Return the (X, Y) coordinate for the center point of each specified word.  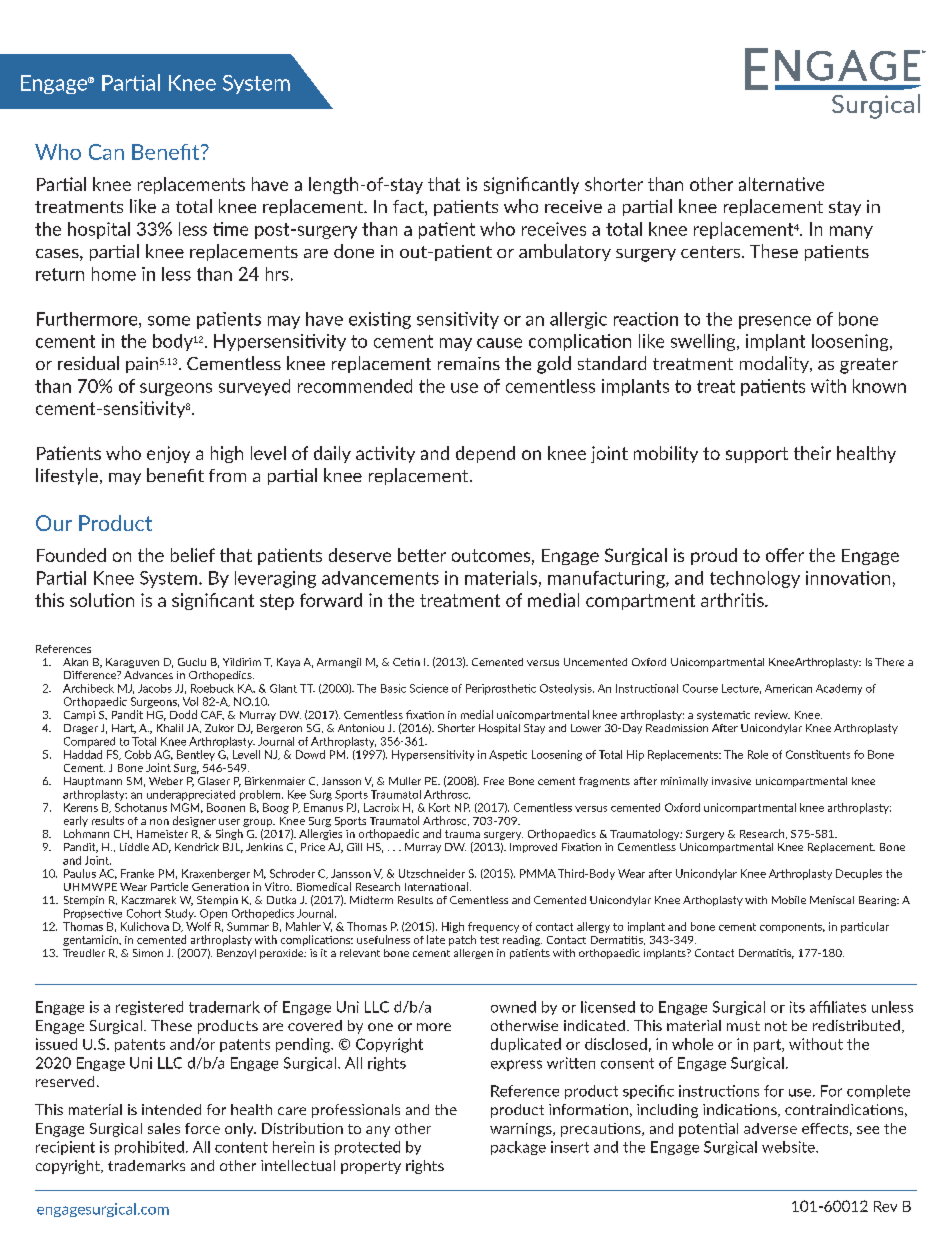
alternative (781, 184)
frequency (493, 927)
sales (164, 1128)
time (230, 229)
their (812, 453)
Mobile (789, 900)
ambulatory (565, 252)
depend (485, 454)
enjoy (168, 454)
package (518, 1148)
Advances (148, 675)
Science (429, 688)
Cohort (144, 913)
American (788, 688)
